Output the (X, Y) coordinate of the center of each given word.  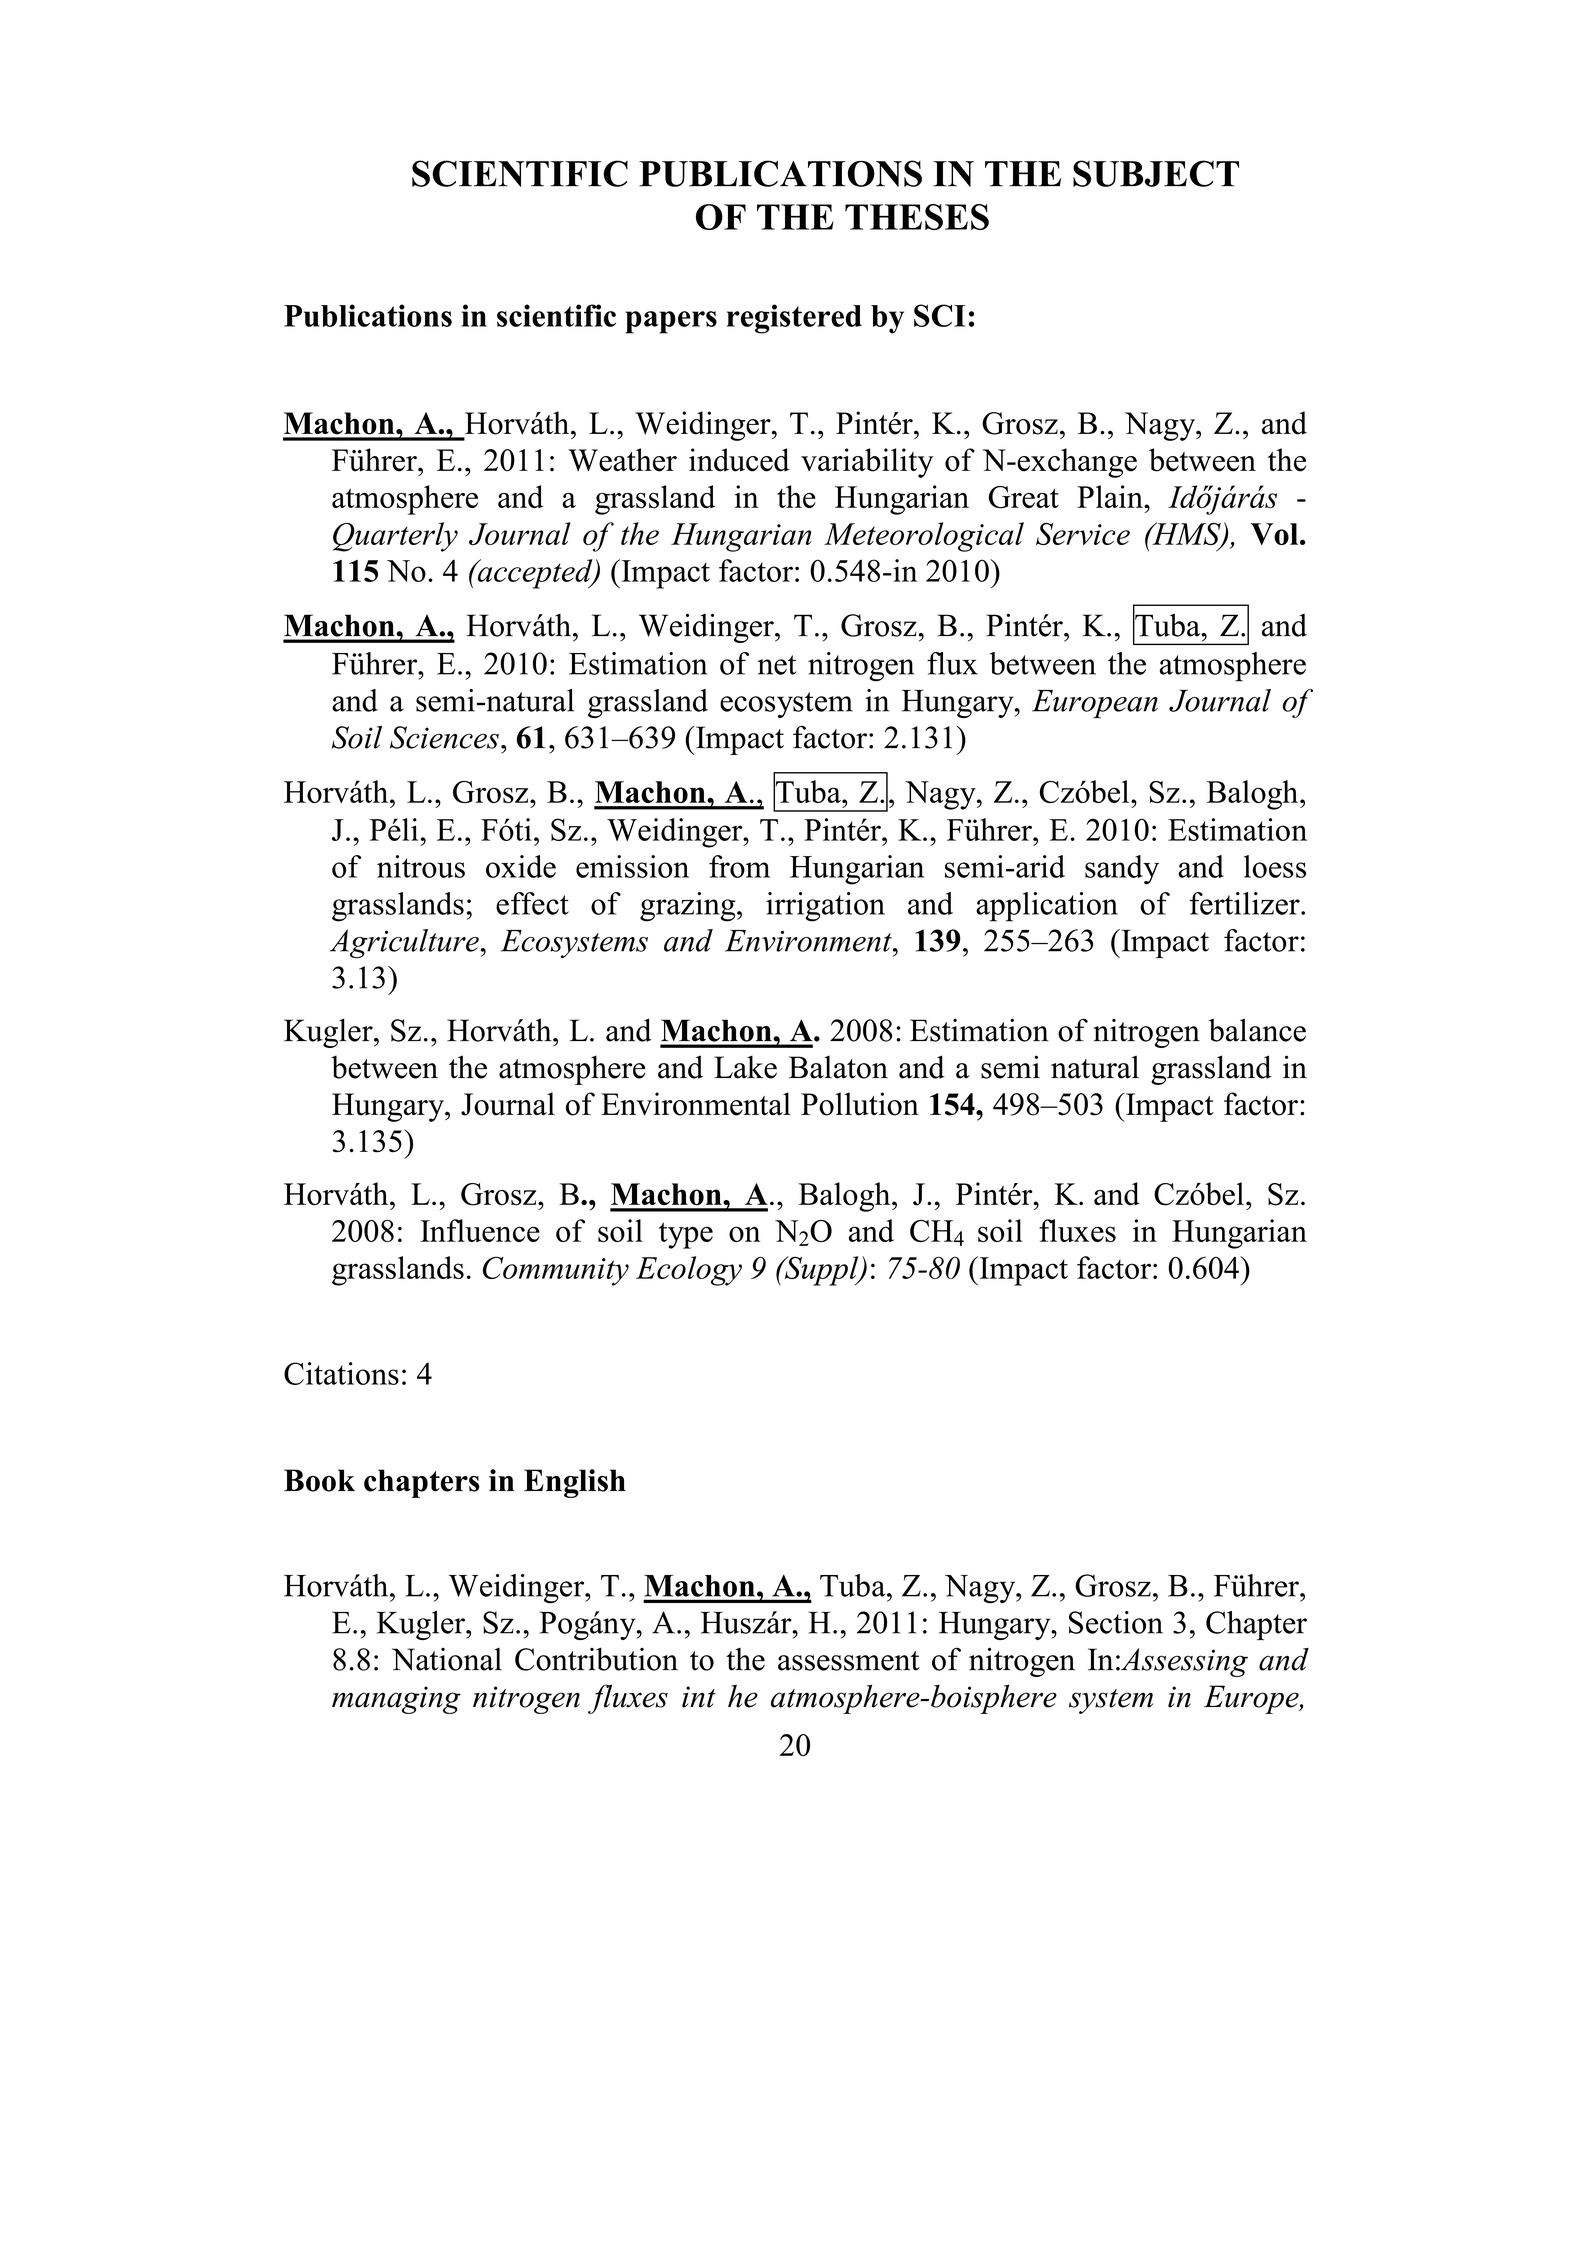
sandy (1122, 870)
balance (1257, 1030)
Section (1116, 1622)
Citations (341, 1373)
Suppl (821, 1271)
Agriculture (404, 943)
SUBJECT (1156, 173)
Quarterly (395, 537)
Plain (1111, 496)
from (739, 866)
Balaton (838, 1067)
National (447, 1659)
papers (671, 322)
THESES (917, 217)
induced (739, 460)
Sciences (444, 737)
